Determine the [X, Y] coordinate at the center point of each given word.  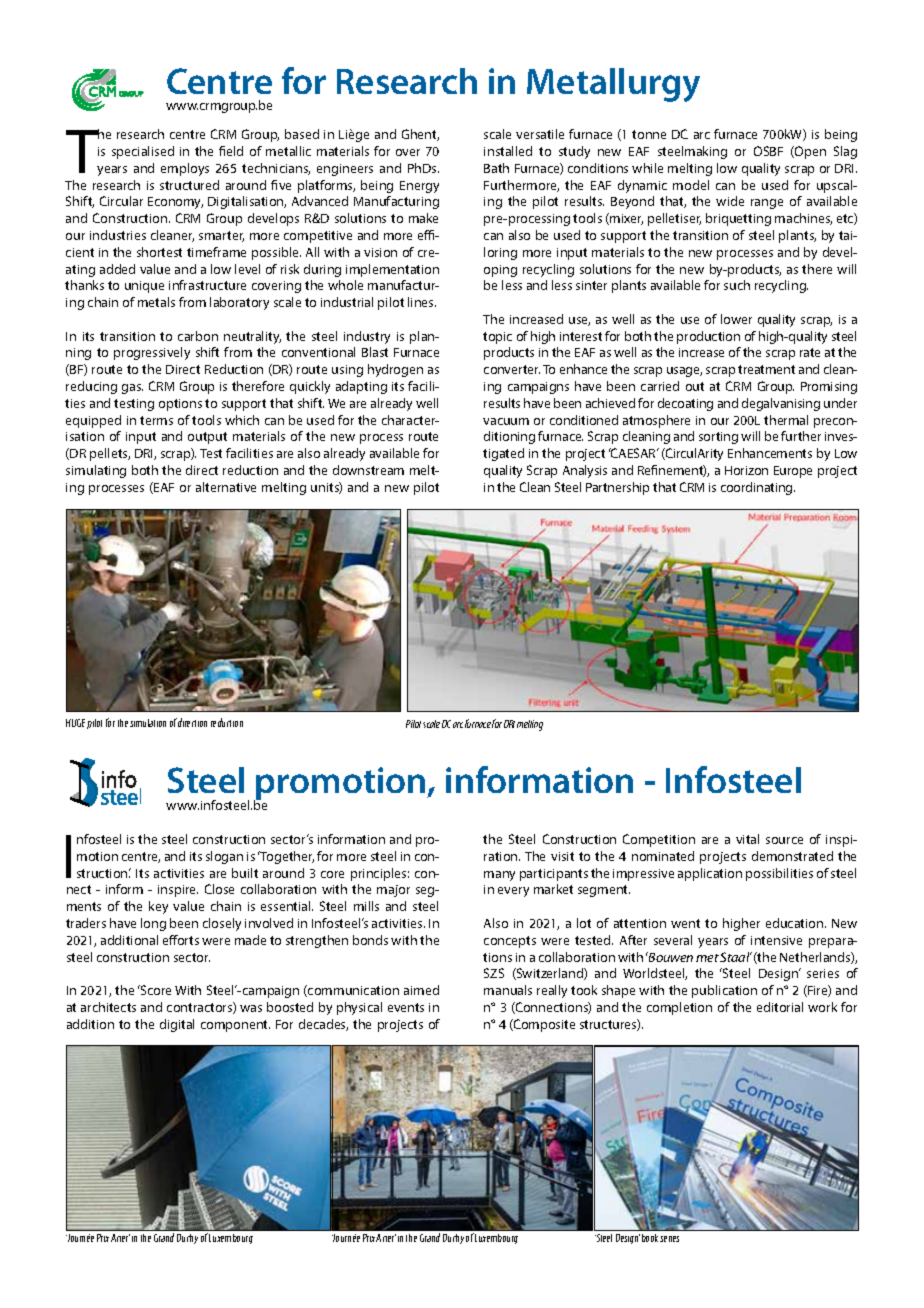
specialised [143, 152]
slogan [224, 857]
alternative [226, 487]
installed [508, 151]
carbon [198, 336]
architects [108, 1007]
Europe [793, 472]
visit [562, 856]
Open [809, 152]
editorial [780, 1007]
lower [736, 319]
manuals [508, 990]
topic [497, 338]
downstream [368, 470]
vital [747, 839]
